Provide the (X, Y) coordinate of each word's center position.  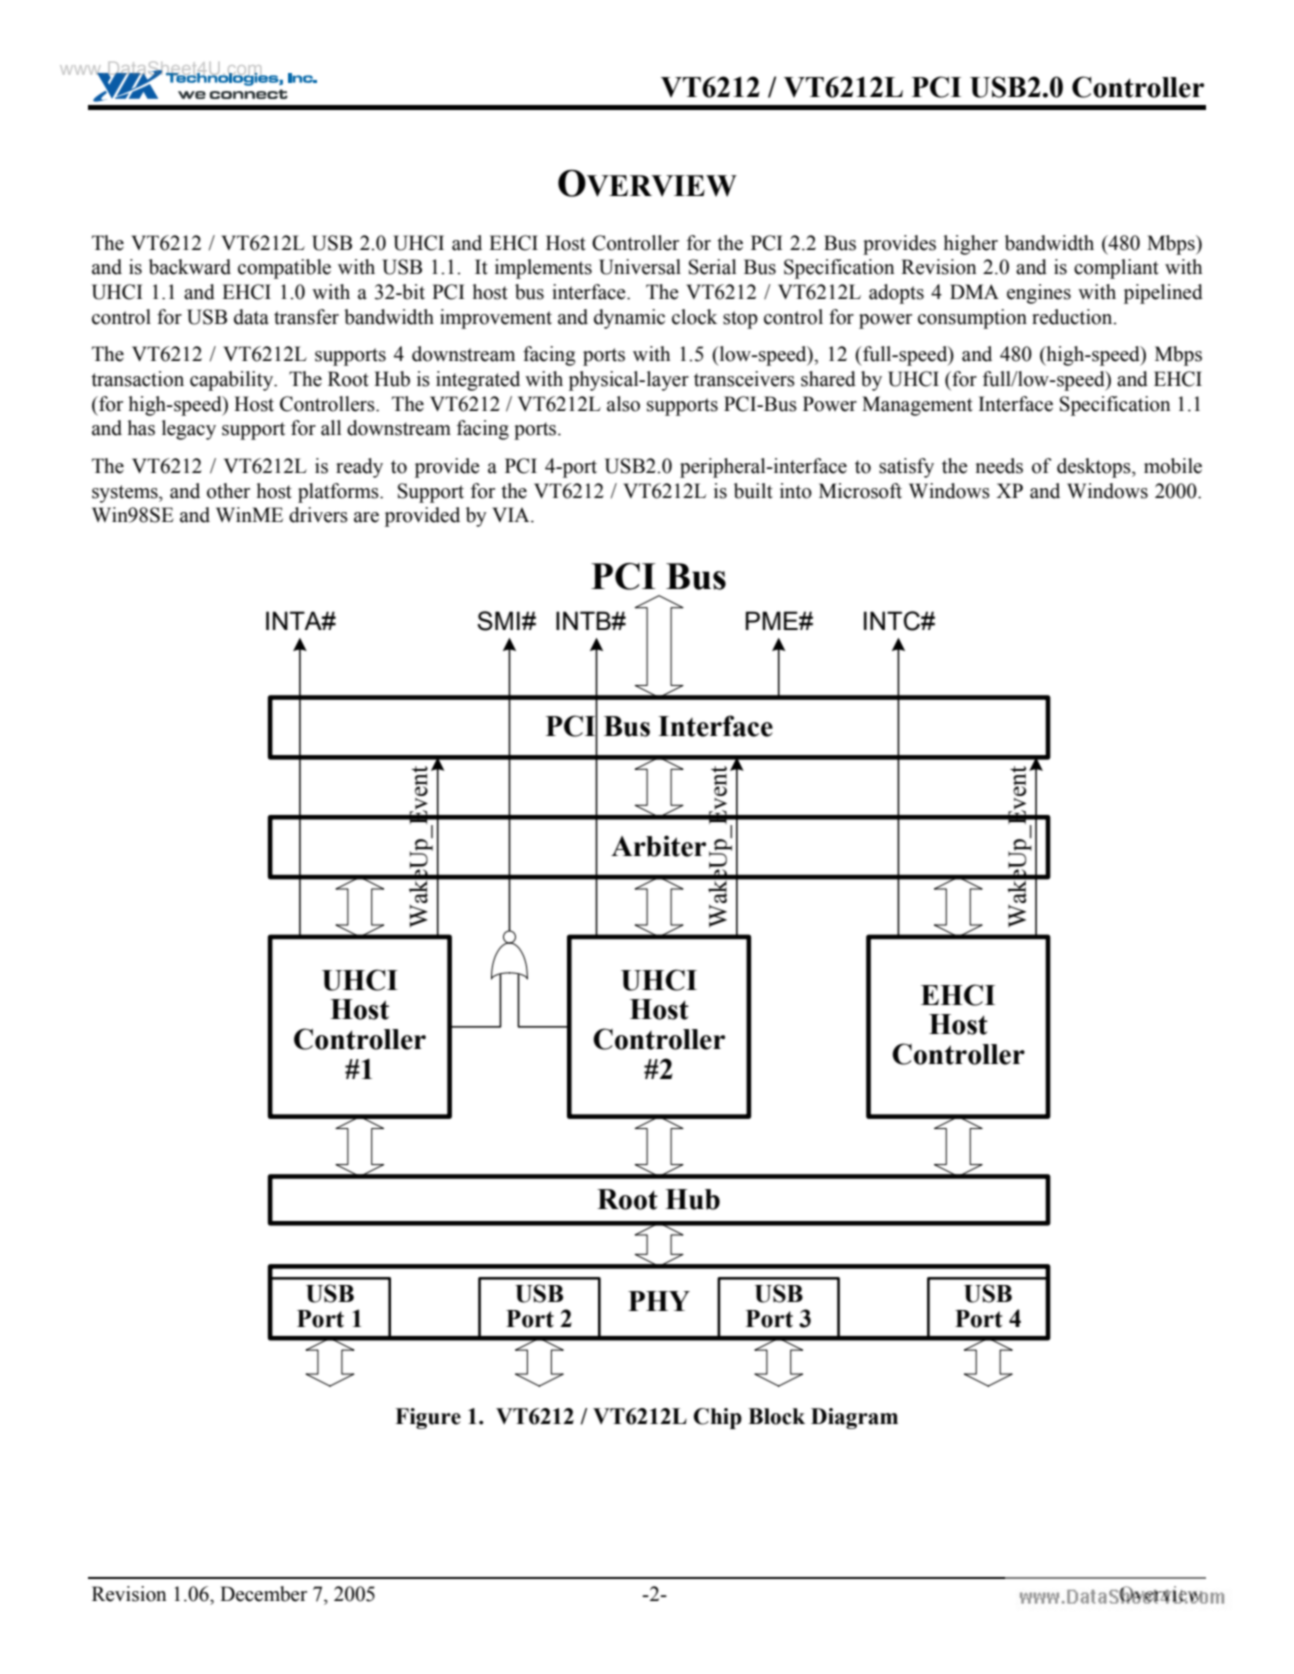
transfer (306, 317)
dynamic (629, 319)
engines (1039, 294)
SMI (498, 621)
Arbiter (658, 846)
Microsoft (860, 491)
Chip (718, 1418)
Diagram (854, 1418)
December (263, 1594)
